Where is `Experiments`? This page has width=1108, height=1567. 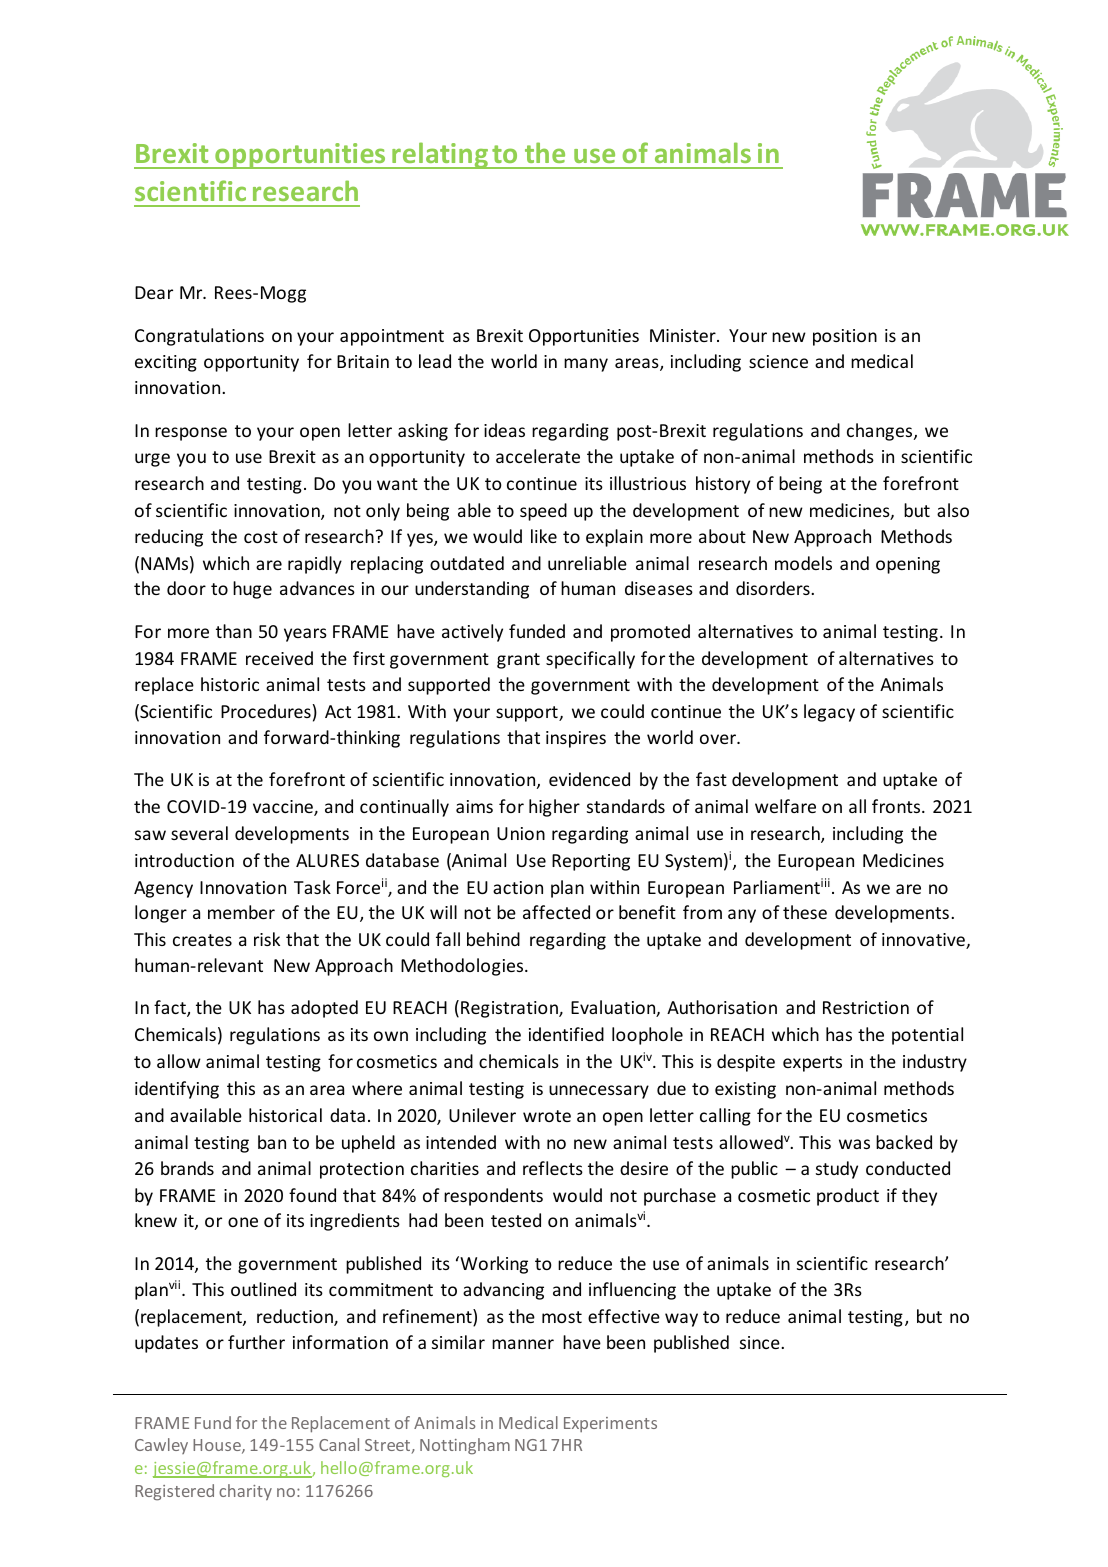
Experiments is located at coordinates (610, 1424).
